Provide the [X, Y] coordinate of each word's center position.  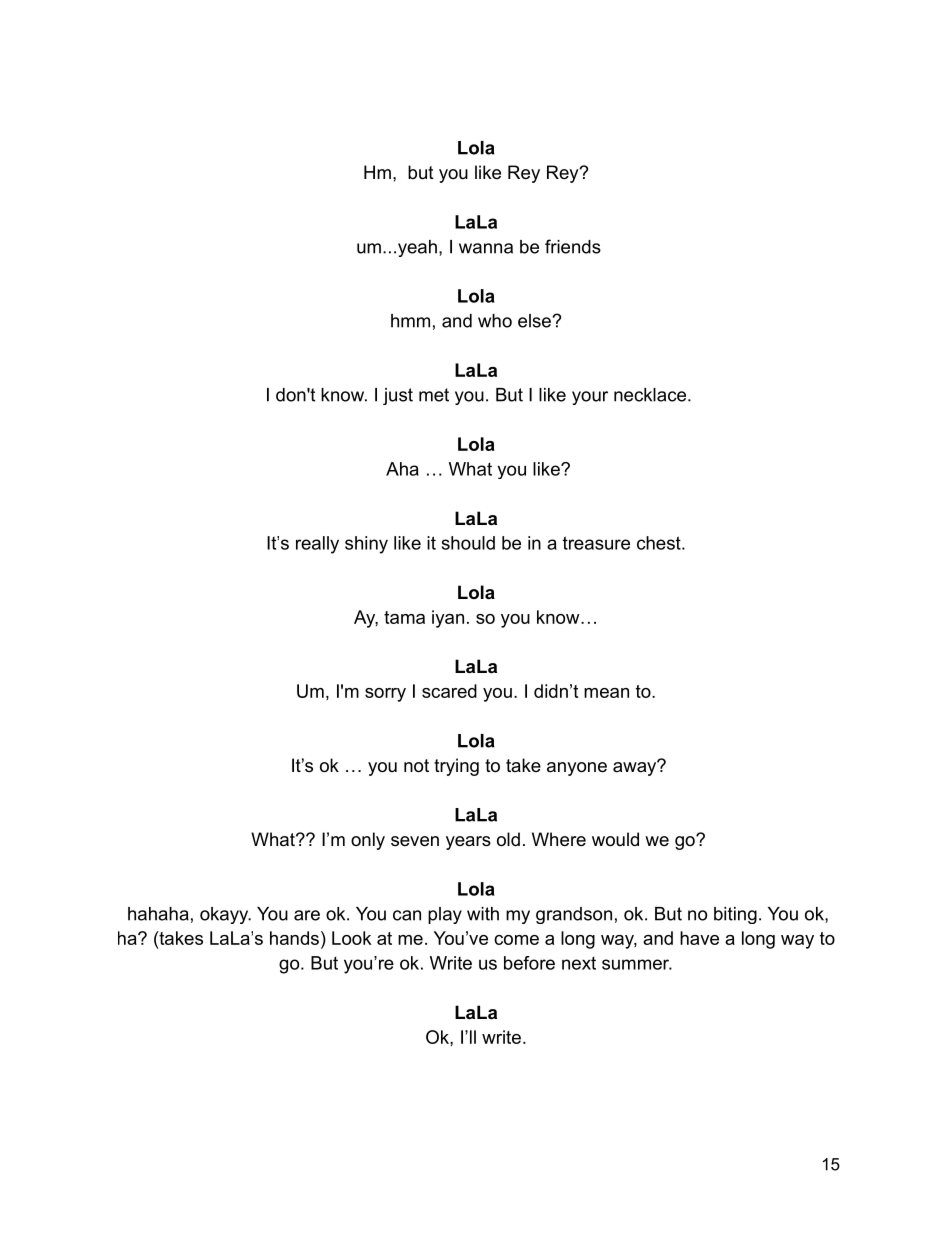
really [317, 545]
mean [606, 693]
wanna [486, 248]
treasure [596, 543]
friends [573, 246]
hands [294, 938]
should [468, 543]
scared [449, 691]
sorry [385, 695]
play [445, 915]
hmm [410, 321]
